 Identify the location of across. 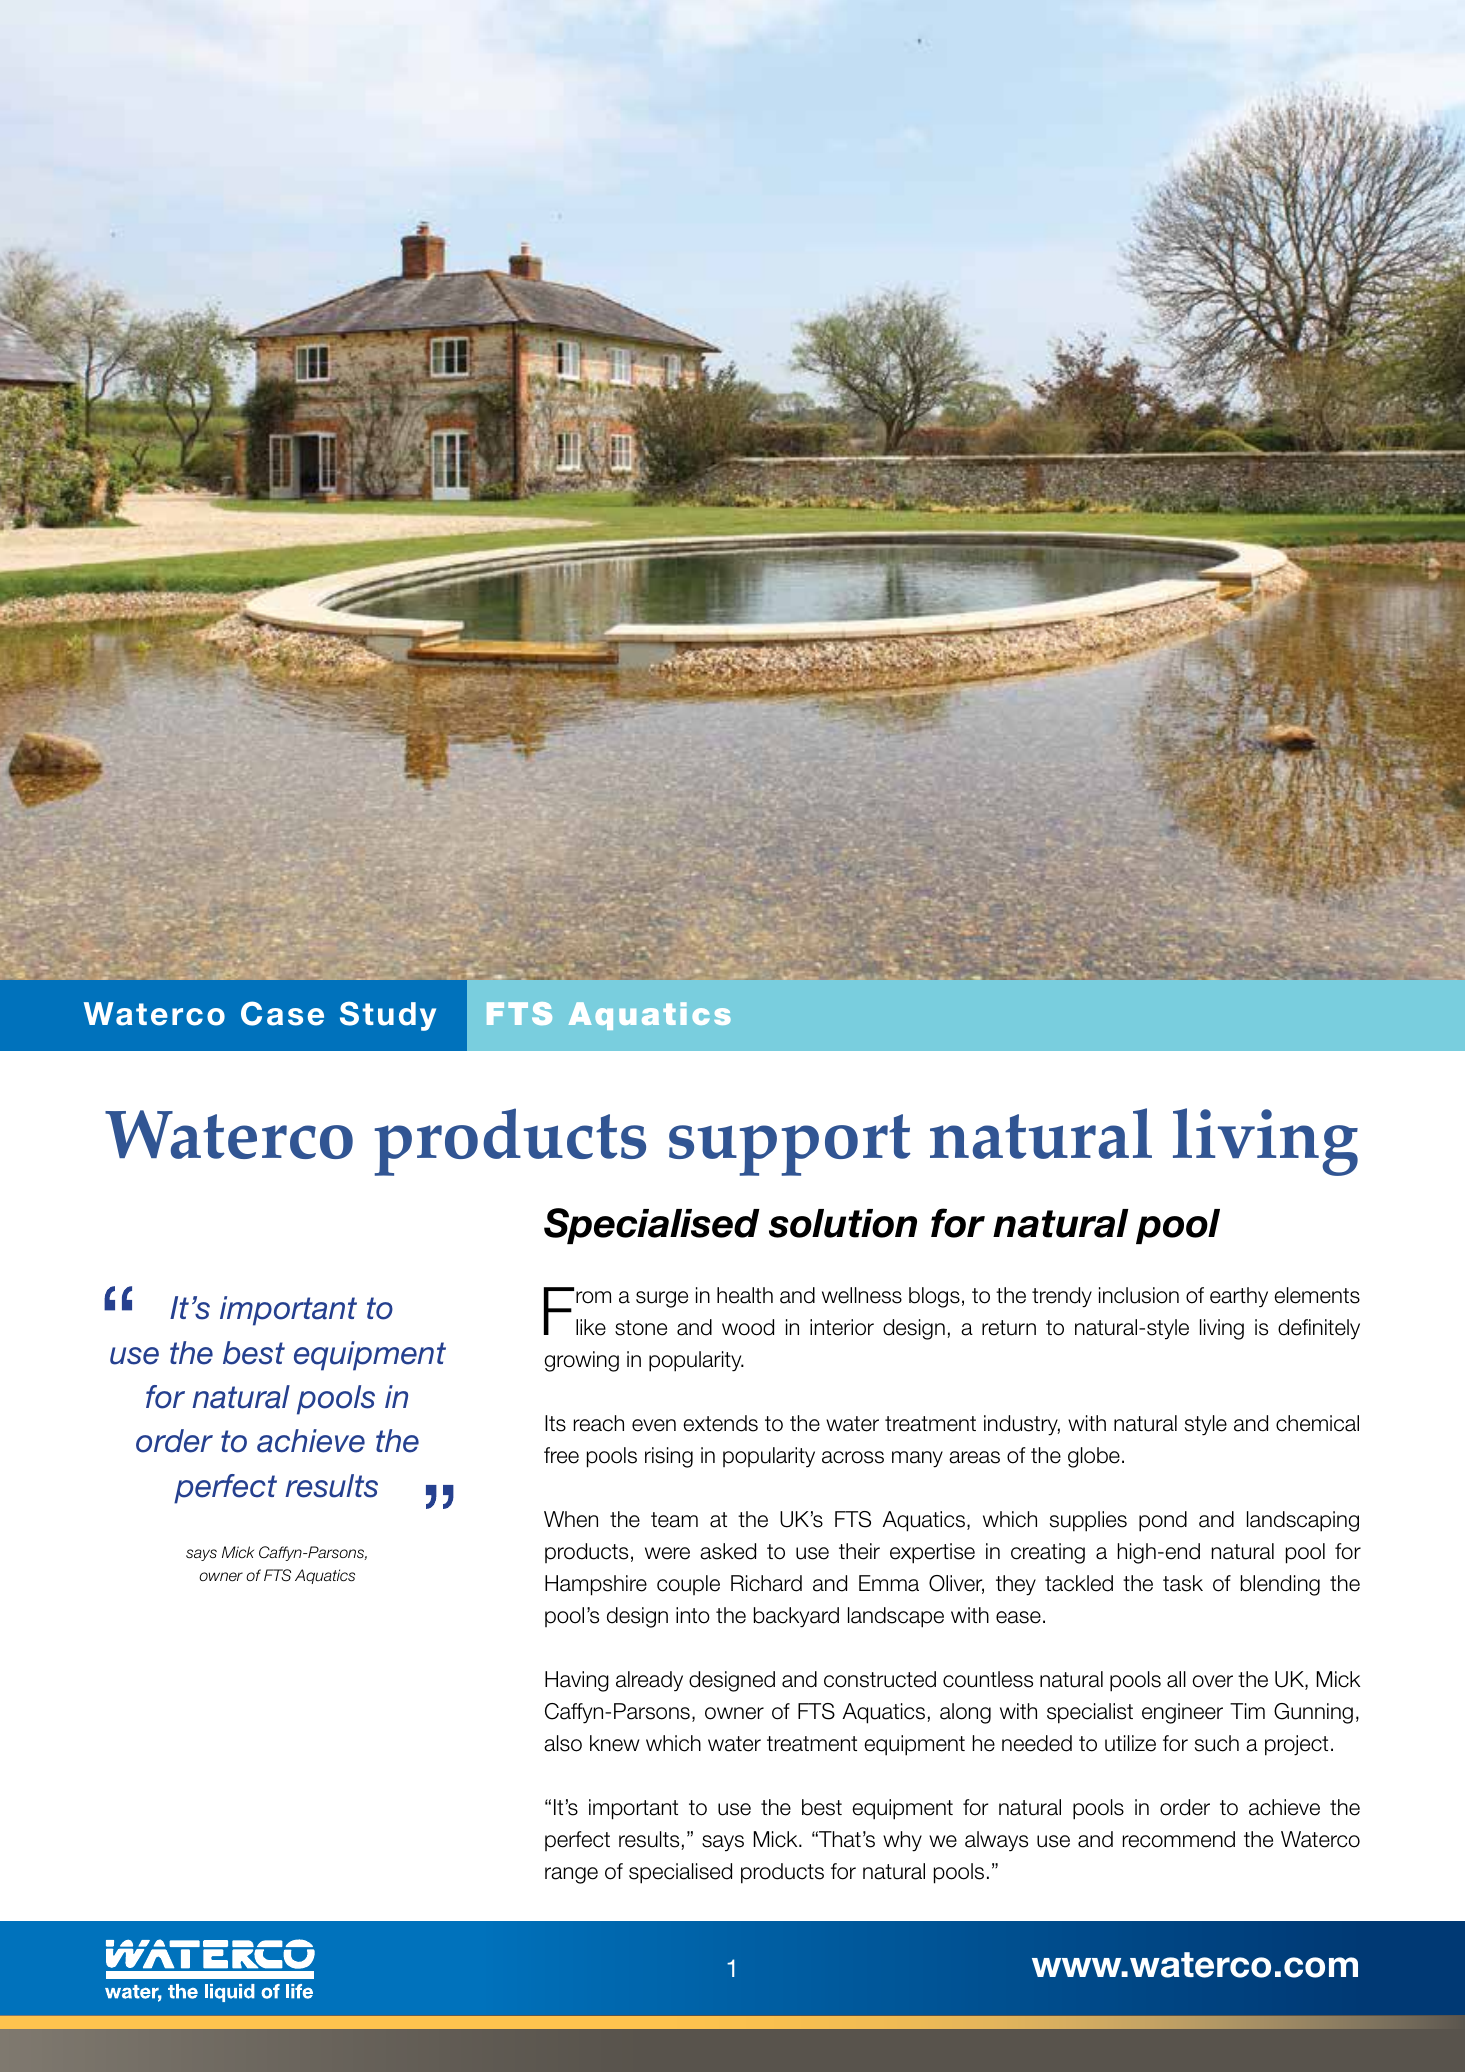
(853, 1457).
